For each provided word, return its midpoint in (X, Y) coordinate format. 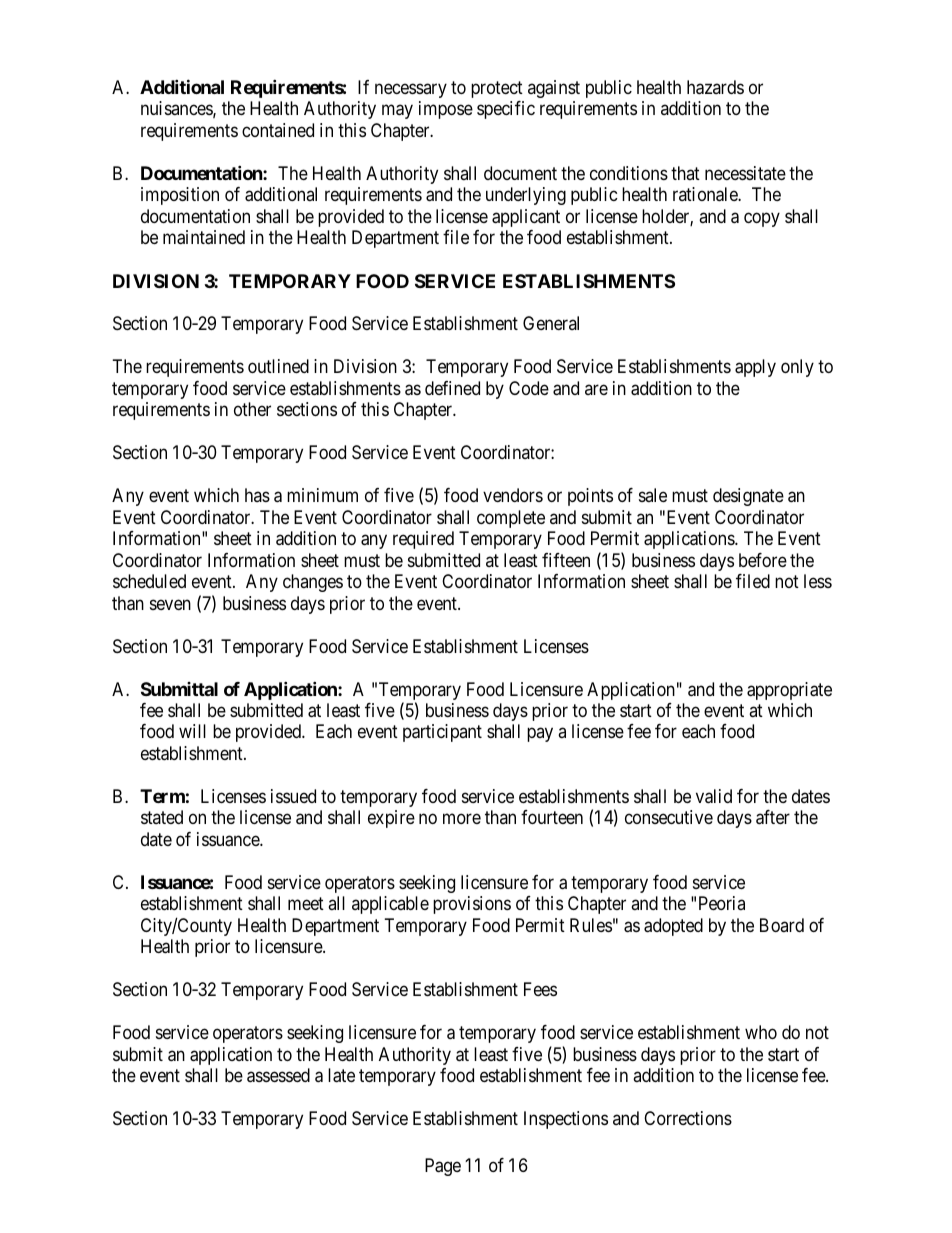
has (257, 495)
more (462, 819)
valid (714, 796)
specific (506, 110)
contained (278, 130)
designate (748, 497)
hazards (715, 87)
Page (443, 1167)
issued (293, 796)
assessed (278, 1075)
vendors (513, 495)
